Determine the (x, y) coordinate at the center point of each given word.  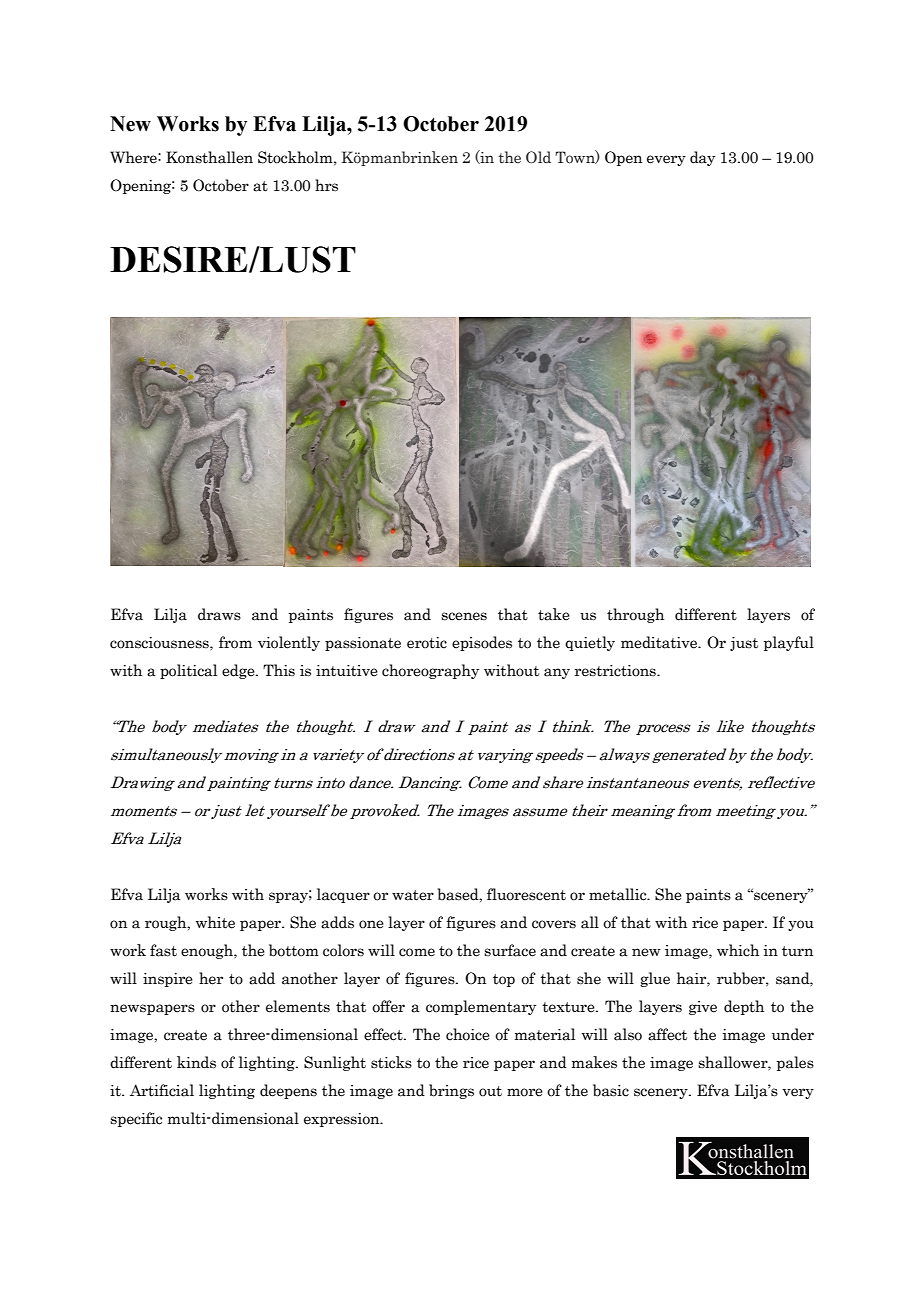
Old (538, 157)
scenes (464, 616)
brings (451, 1091)
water (413, 895)
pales (795, 1063)
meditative (660, 642)
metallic (619, 894)
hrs (326, 185)
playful (789, 643)
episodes (482, 643)
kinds (196, 1062)
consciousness (160, 643)
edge (239, 671)
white (215, 922)
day (702, 158)
